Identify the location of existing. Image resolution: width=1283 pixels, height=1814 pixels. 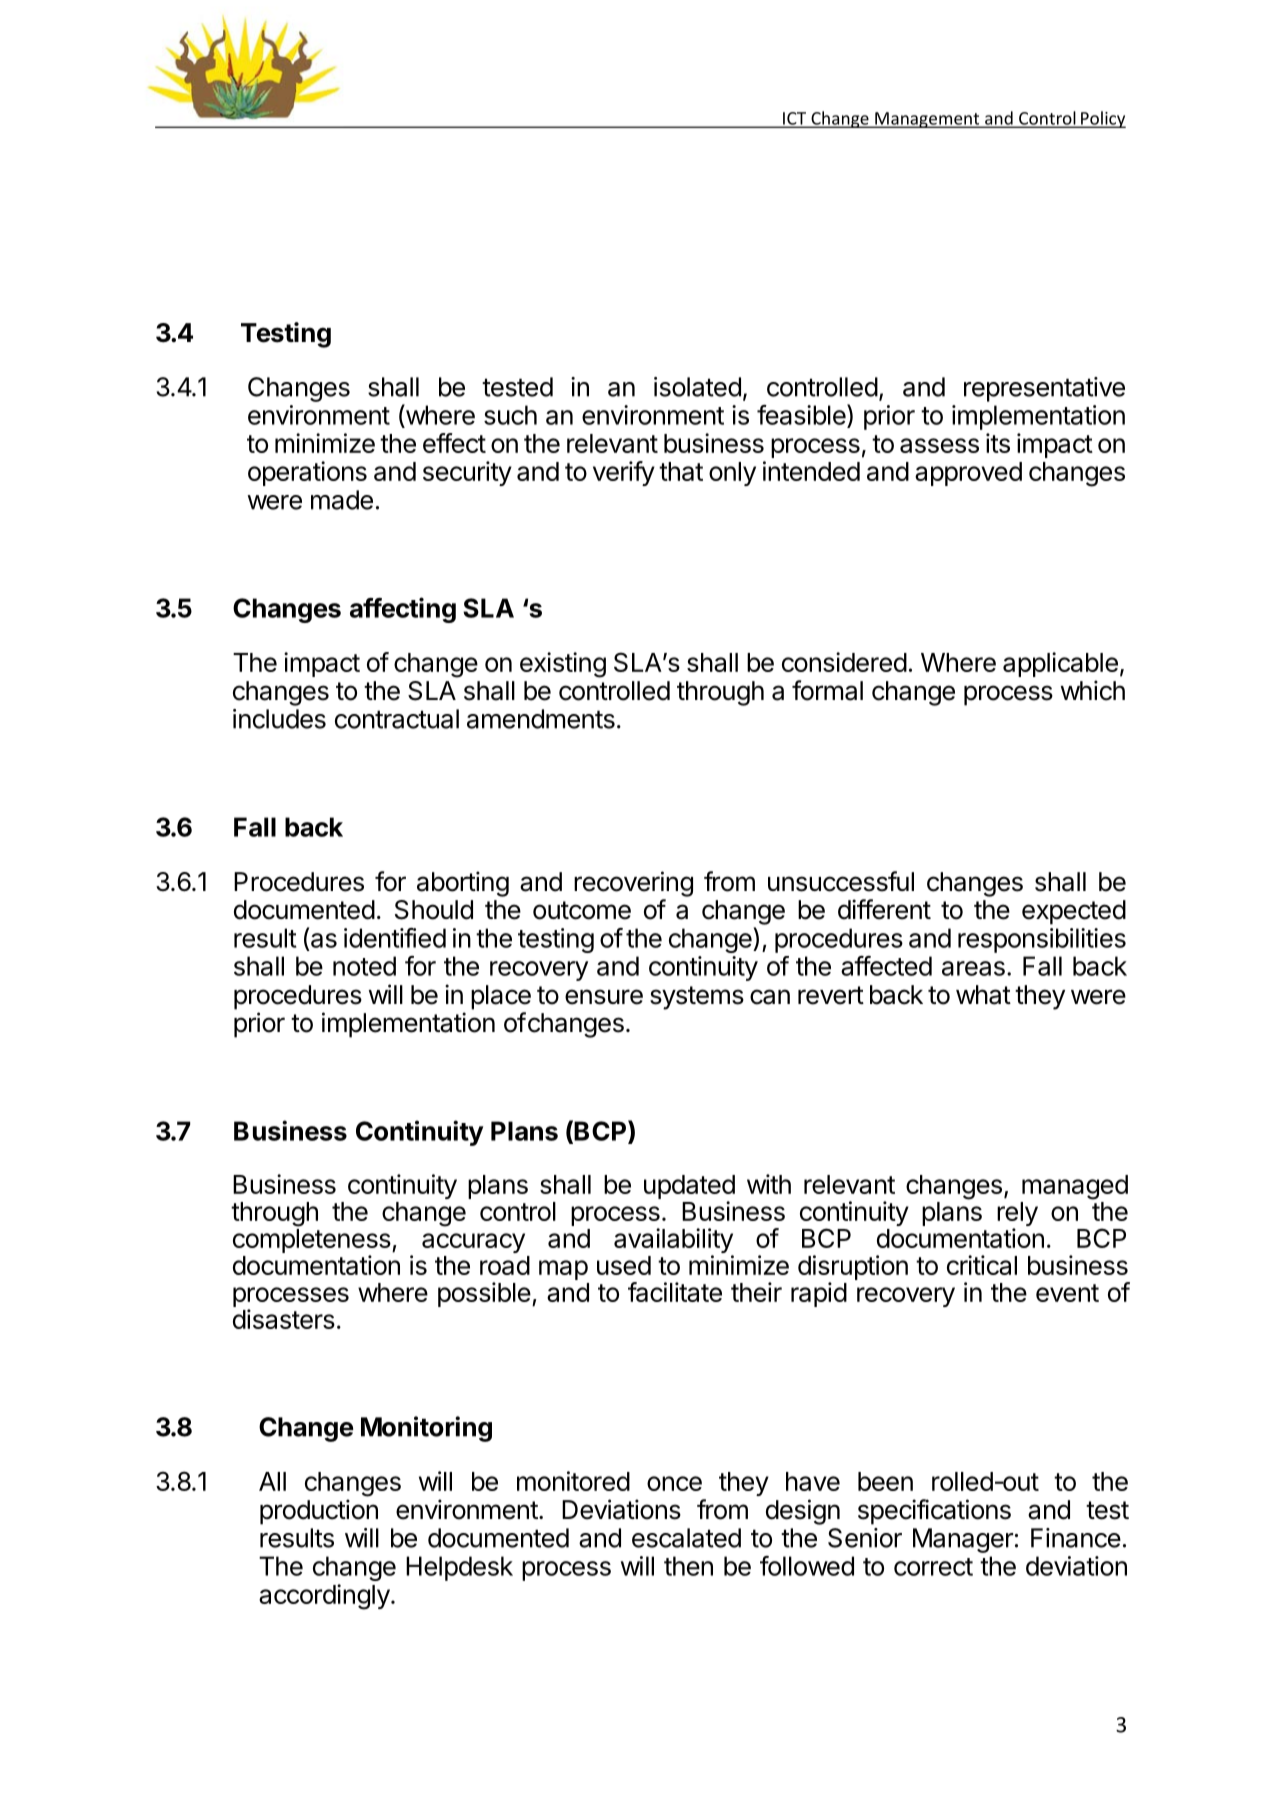
(563, 665).
